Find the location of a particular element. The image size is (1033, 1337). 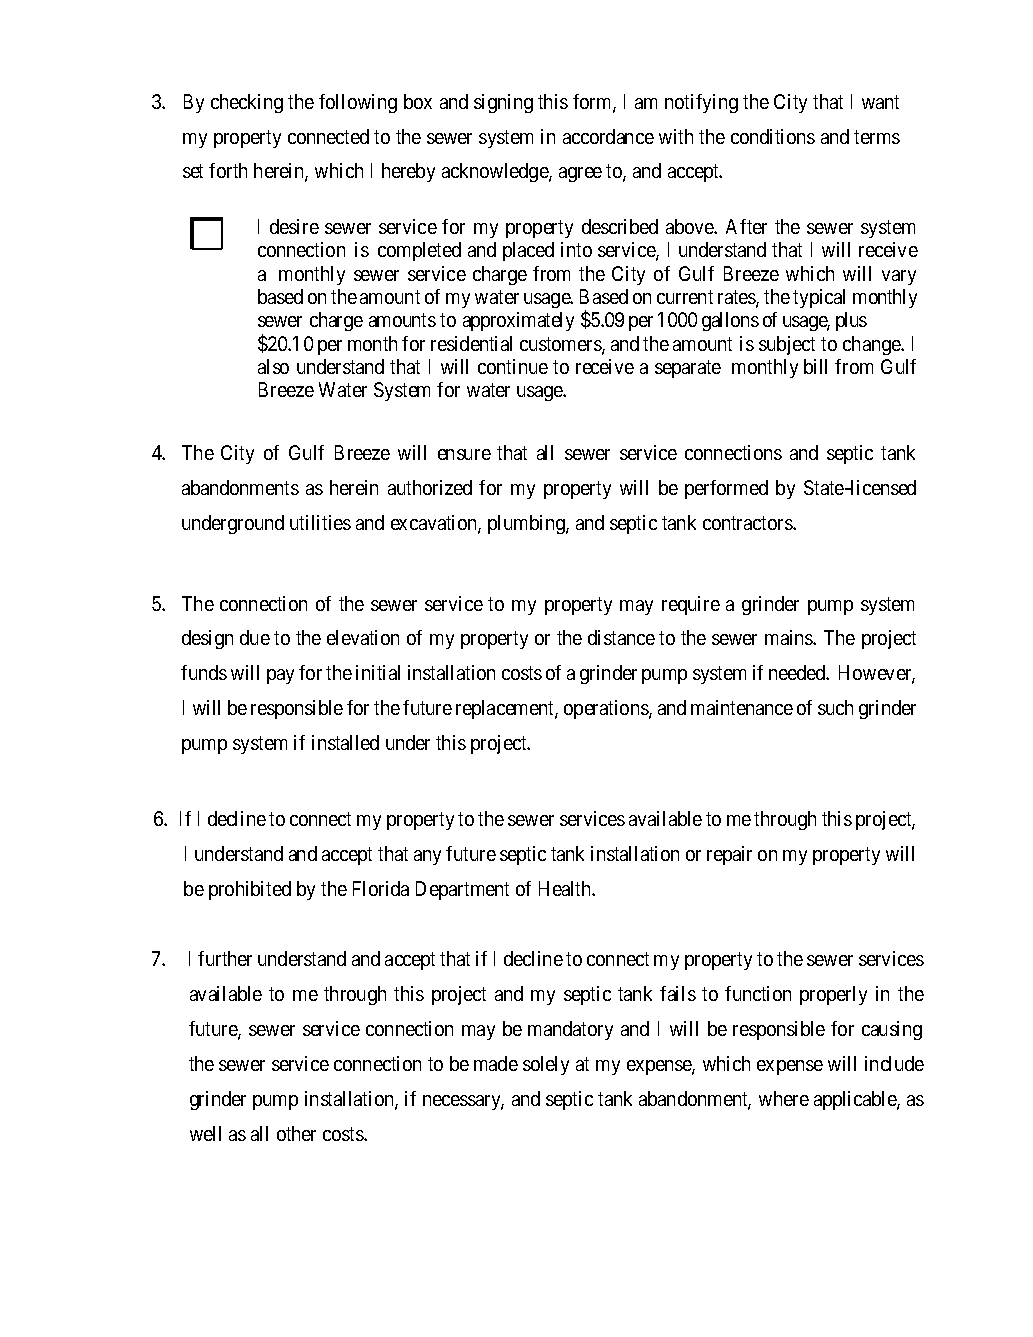

mains is located at coordinates (789, 637).
